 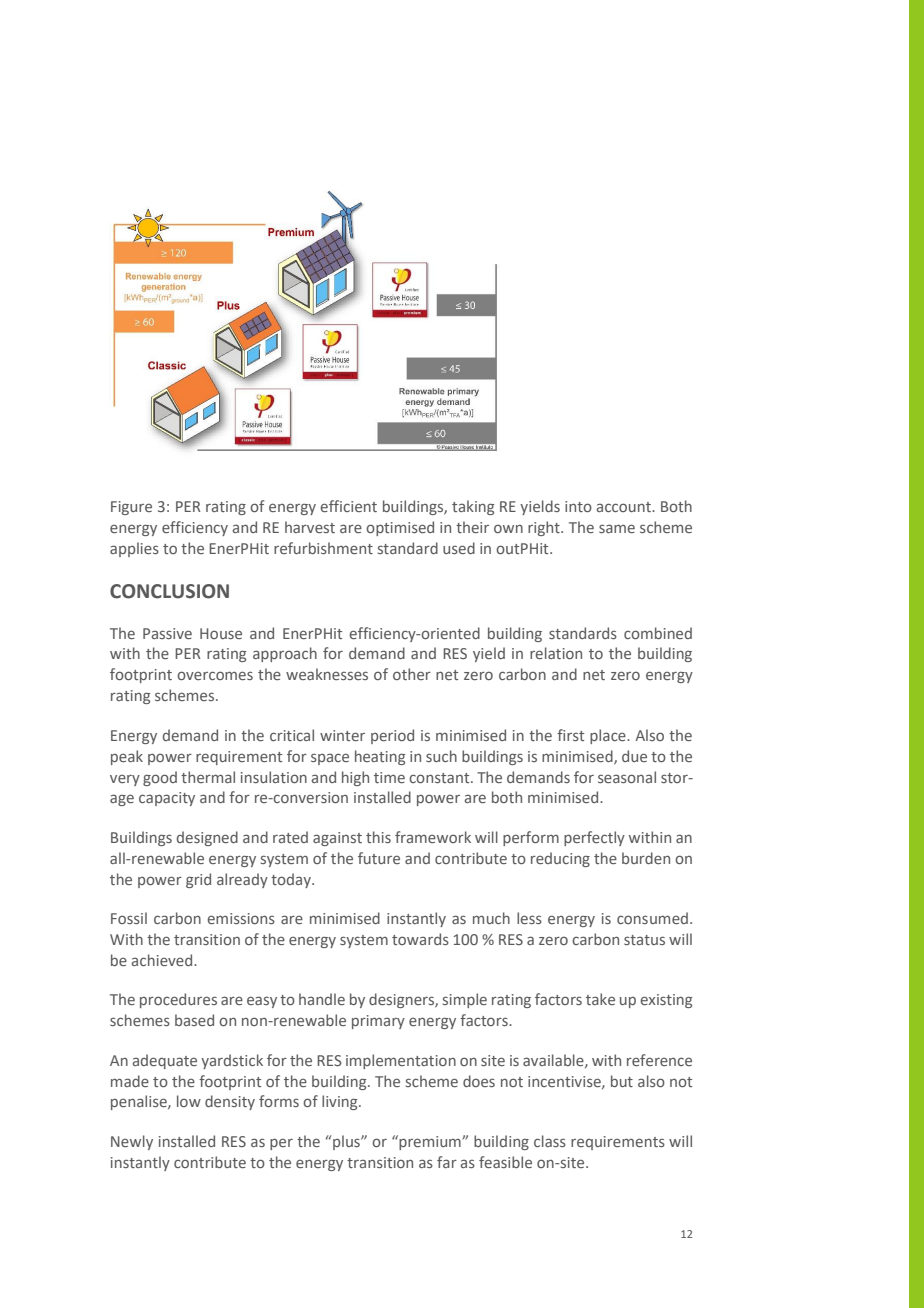 What do you see at coordinates (131, 508) in the screenshot?
I see `Figure` at bounding box center [131, 508].
